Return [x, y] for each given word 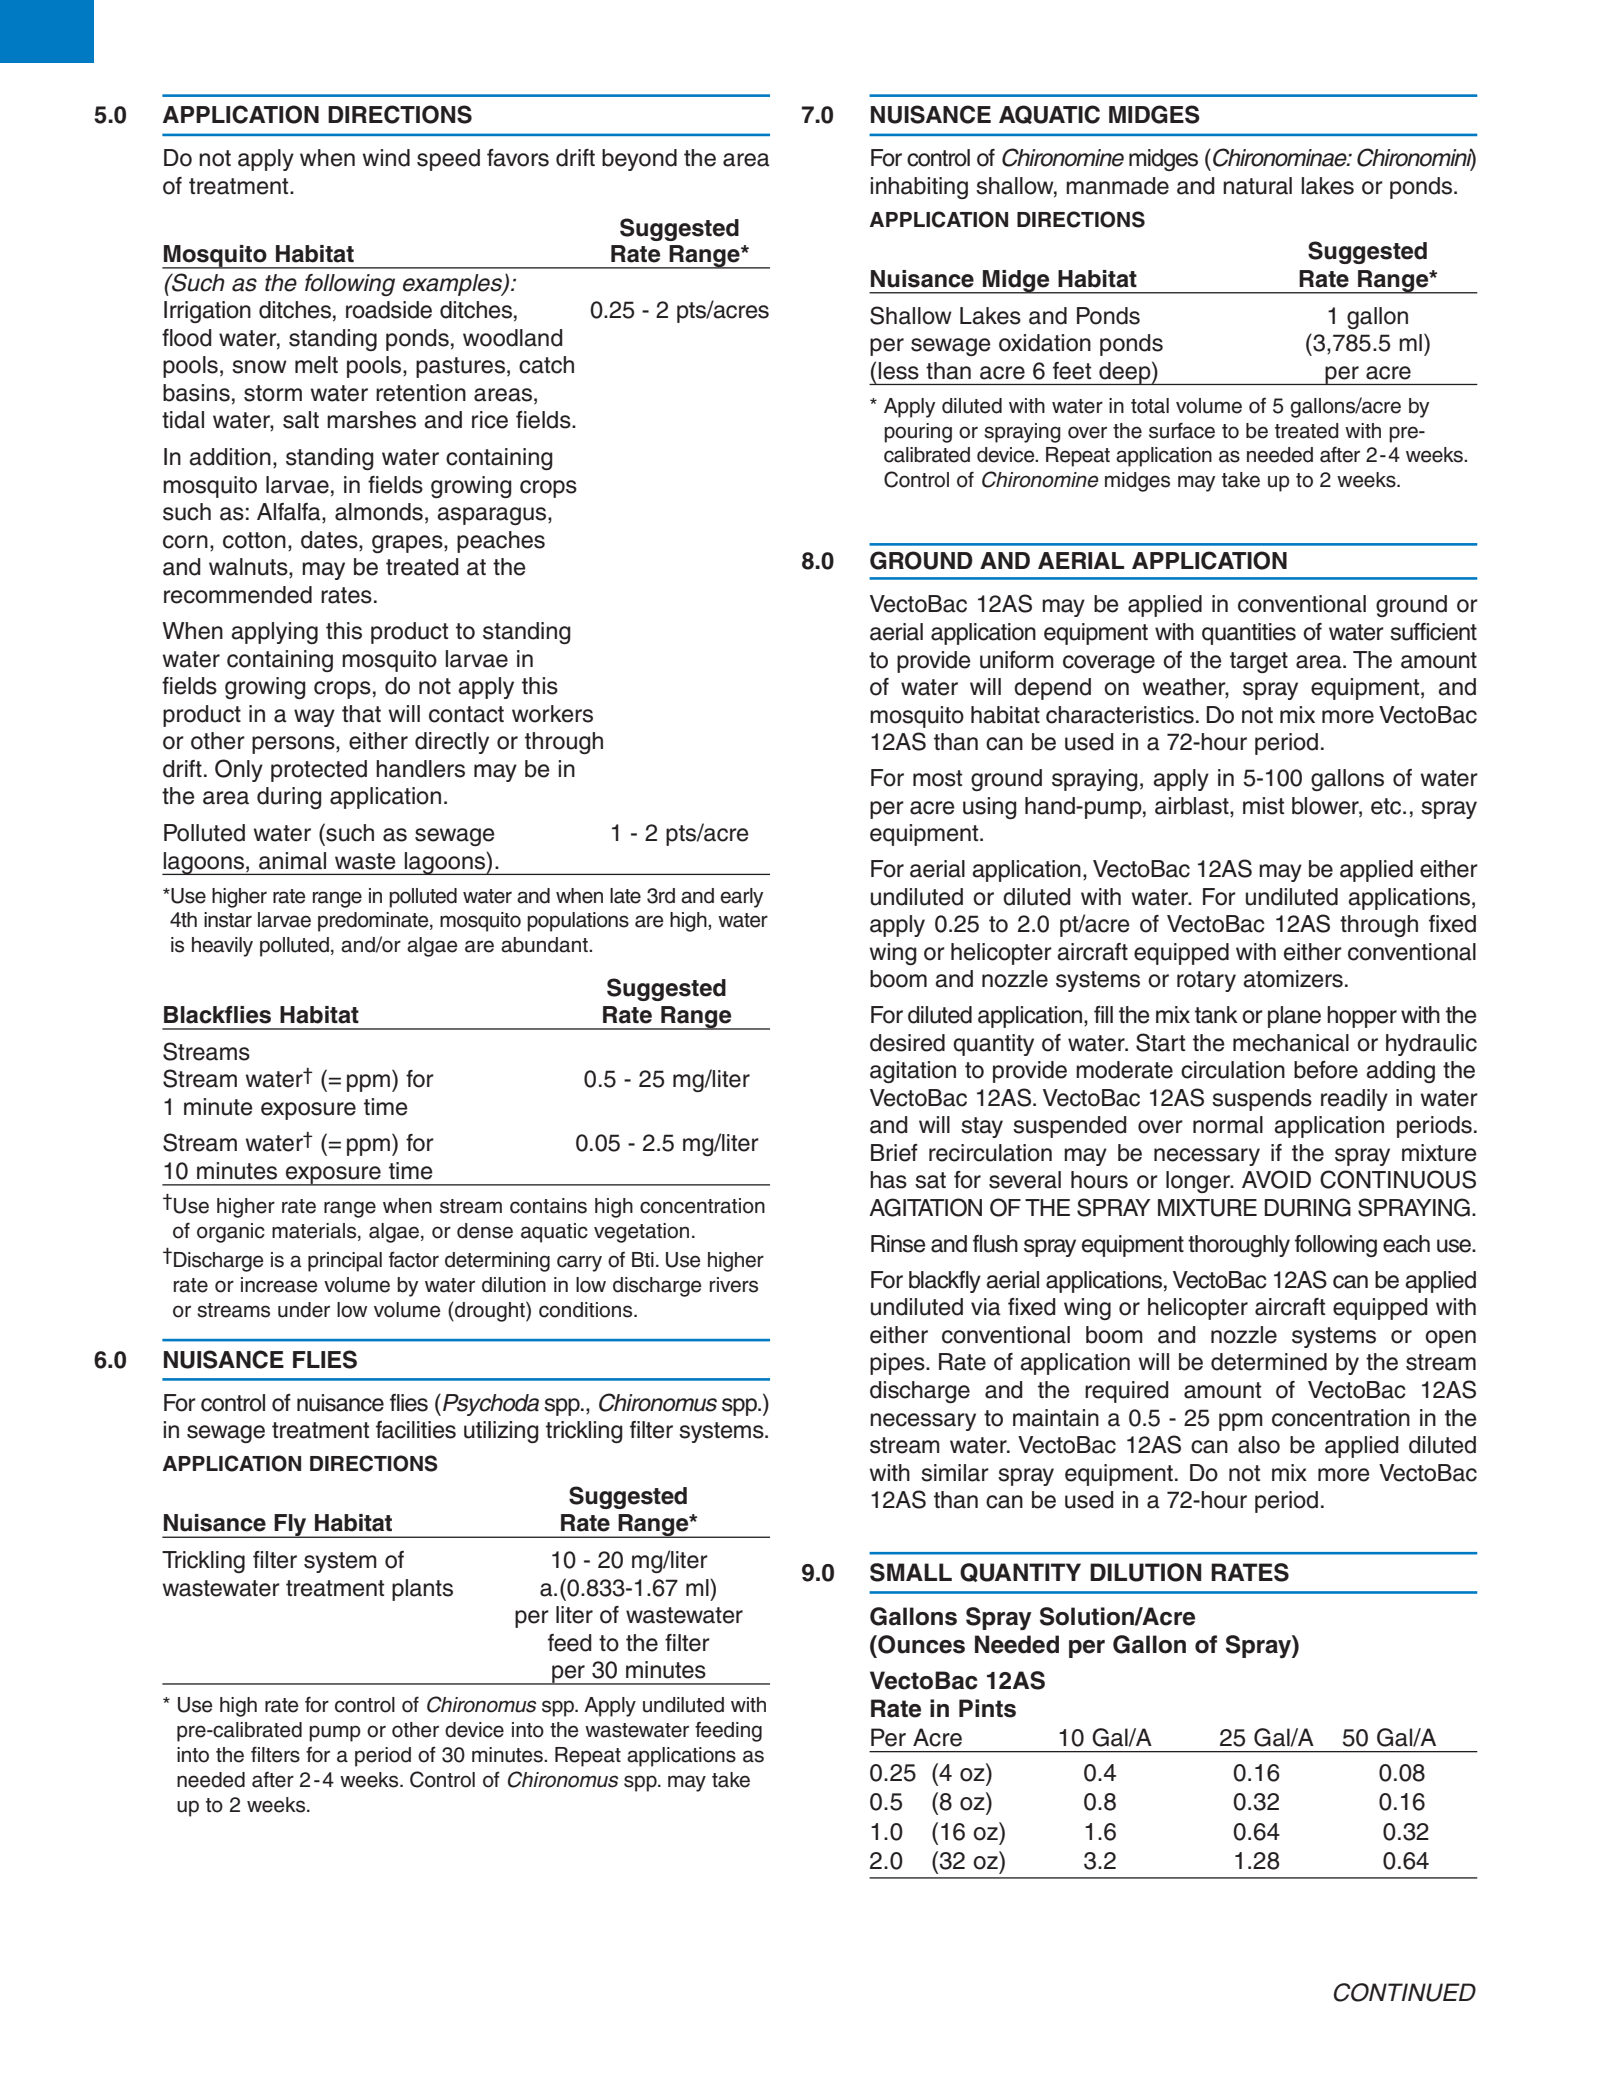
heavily [222, 947]
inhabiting [919, 188]
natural [1257, 186]
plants [422, 1590]
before [1326, 1070]
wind [386, 158]
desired [907, 1043]
